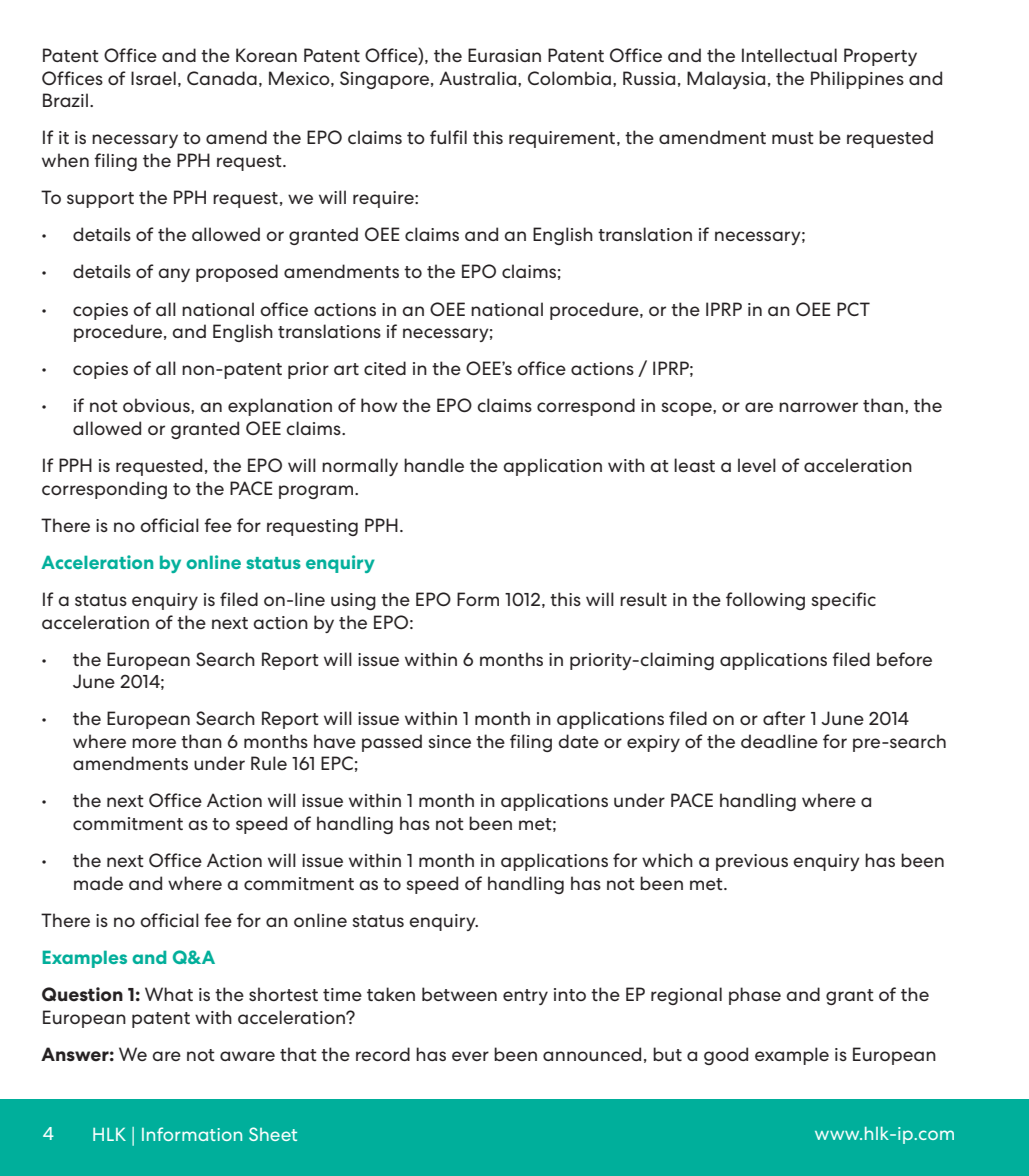 This screenshot has width=1029, height=1176. What do you see at coordinates (98, 883) in the screenshot?
I see `made` at bounding box center [98, 883].
